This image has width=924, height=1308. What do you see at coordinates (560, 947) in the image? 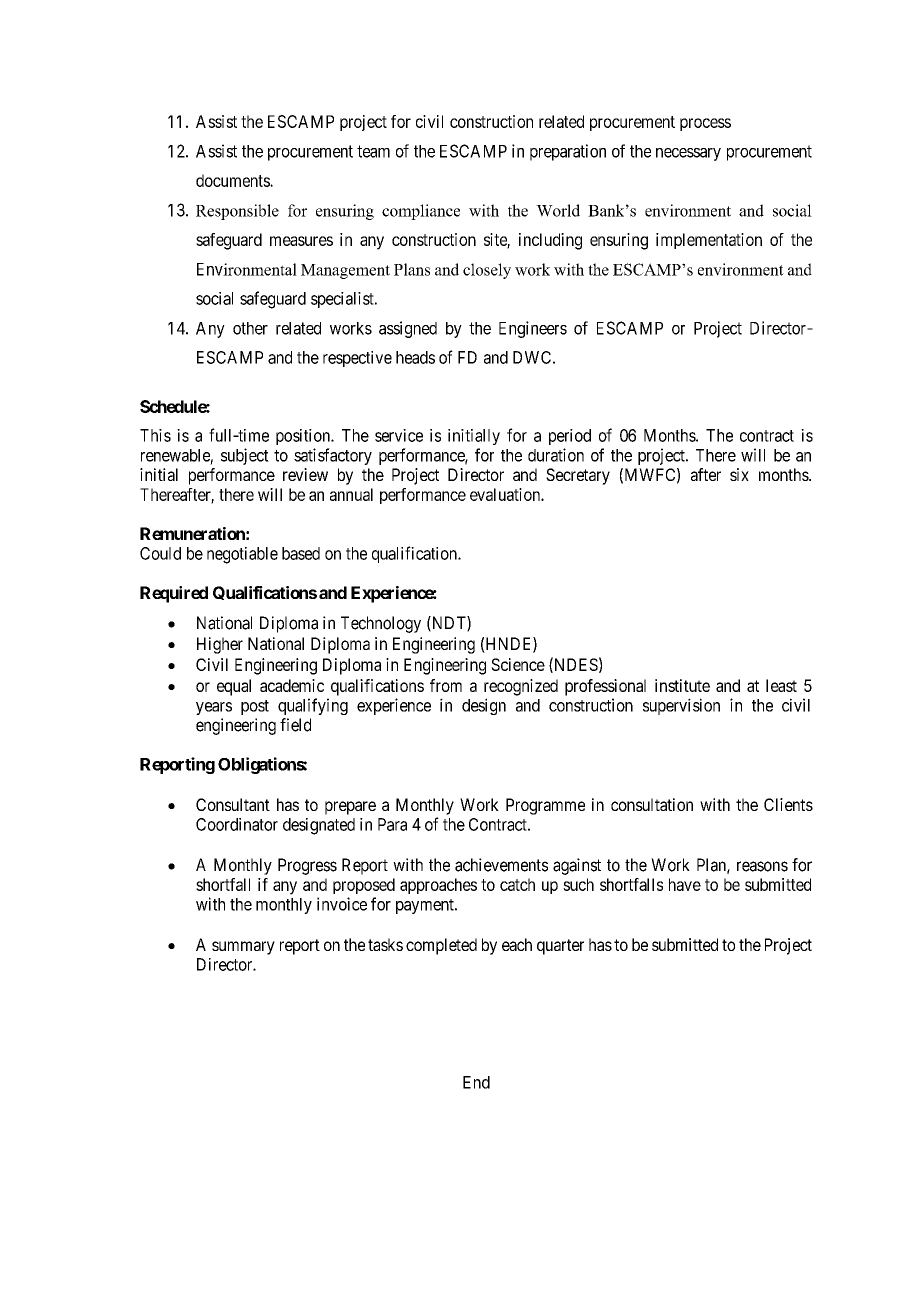
I see `quarter` at bounding box center [560, 947].
